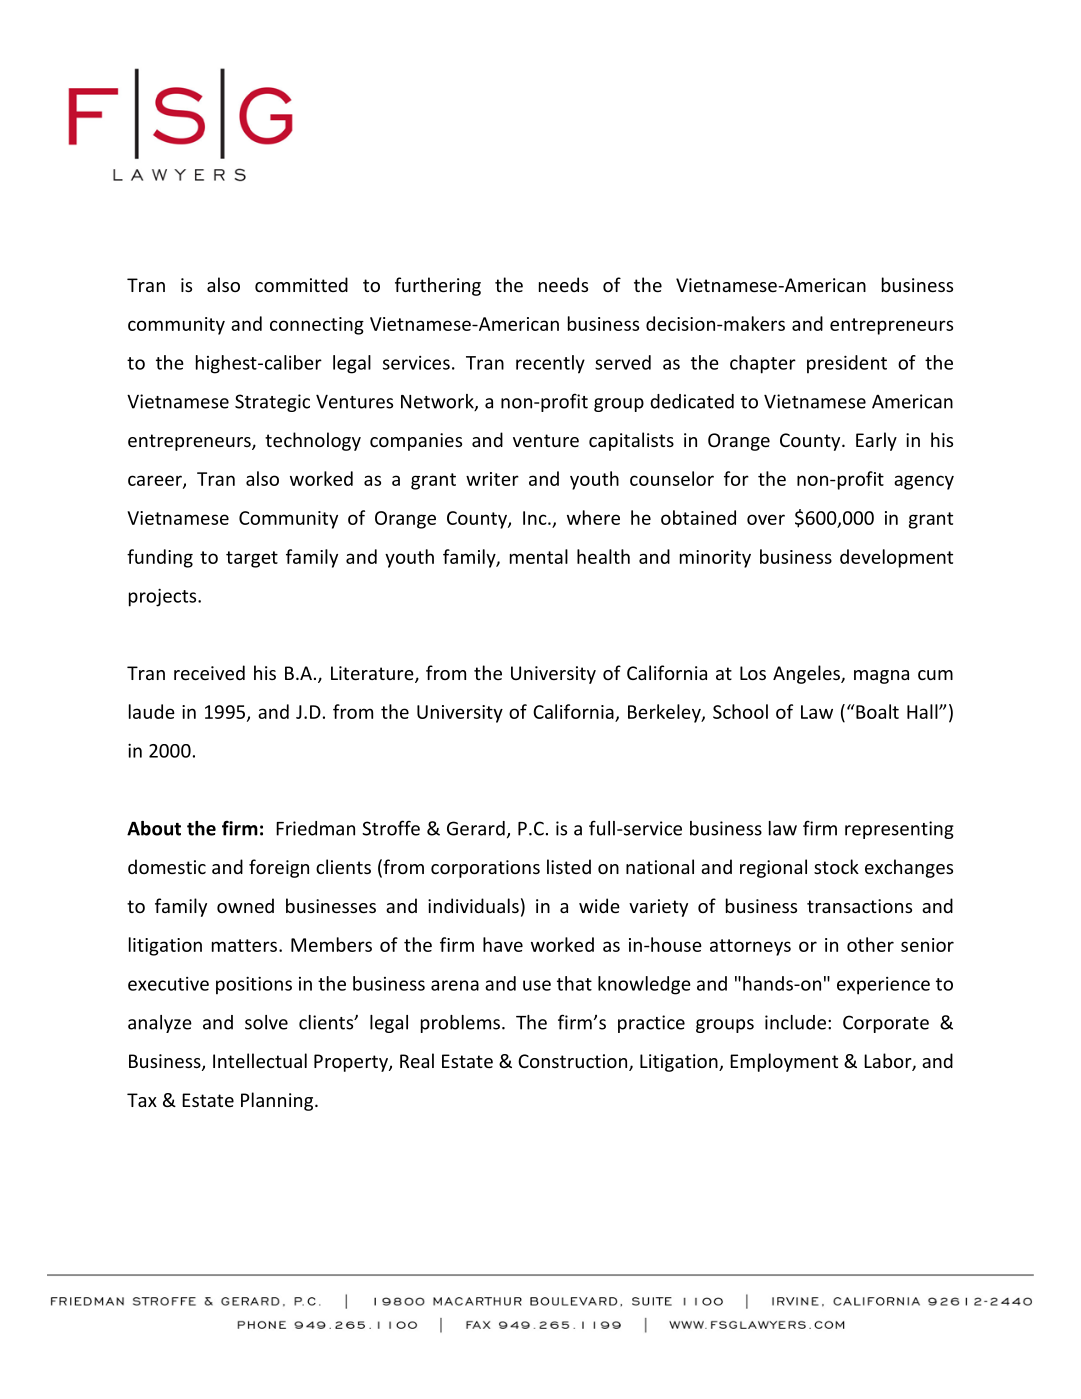  Describe the element at coordinates (574, 1062) in the document. I see `Construction` at that location.
